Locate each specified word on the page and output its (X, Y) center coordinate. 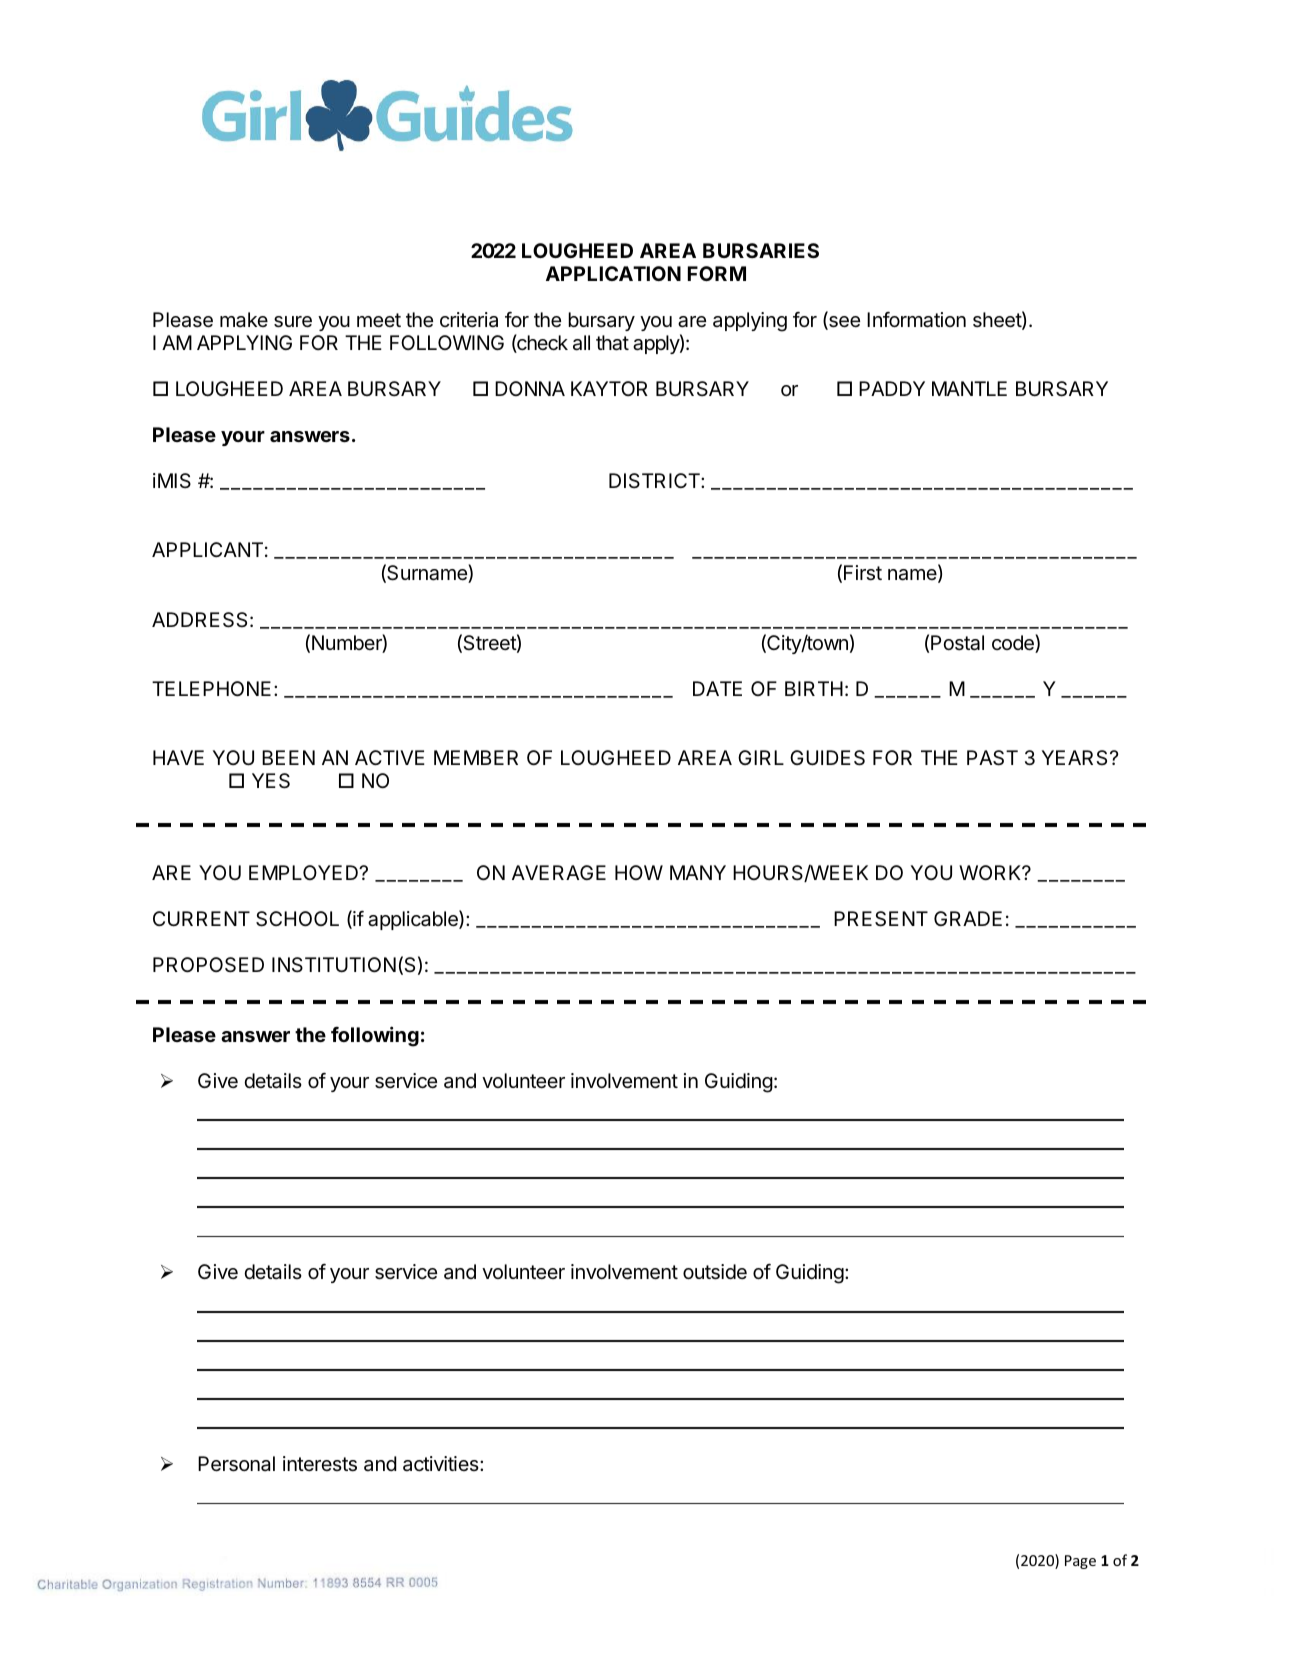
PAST (992, 758)
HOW (639, 872)
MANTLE (969, 388)
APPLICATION (613, 273)
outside (715, 1272)
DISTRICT (655, 481)
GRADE (968, 918)
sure (293, 322)
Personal (236, 1464)
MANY (698, 872)
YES (271, 781)
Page (1080, 1562)
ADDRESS (199, 620)
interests (320, 1464)
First (863, 573)
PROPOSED (208, 965)
